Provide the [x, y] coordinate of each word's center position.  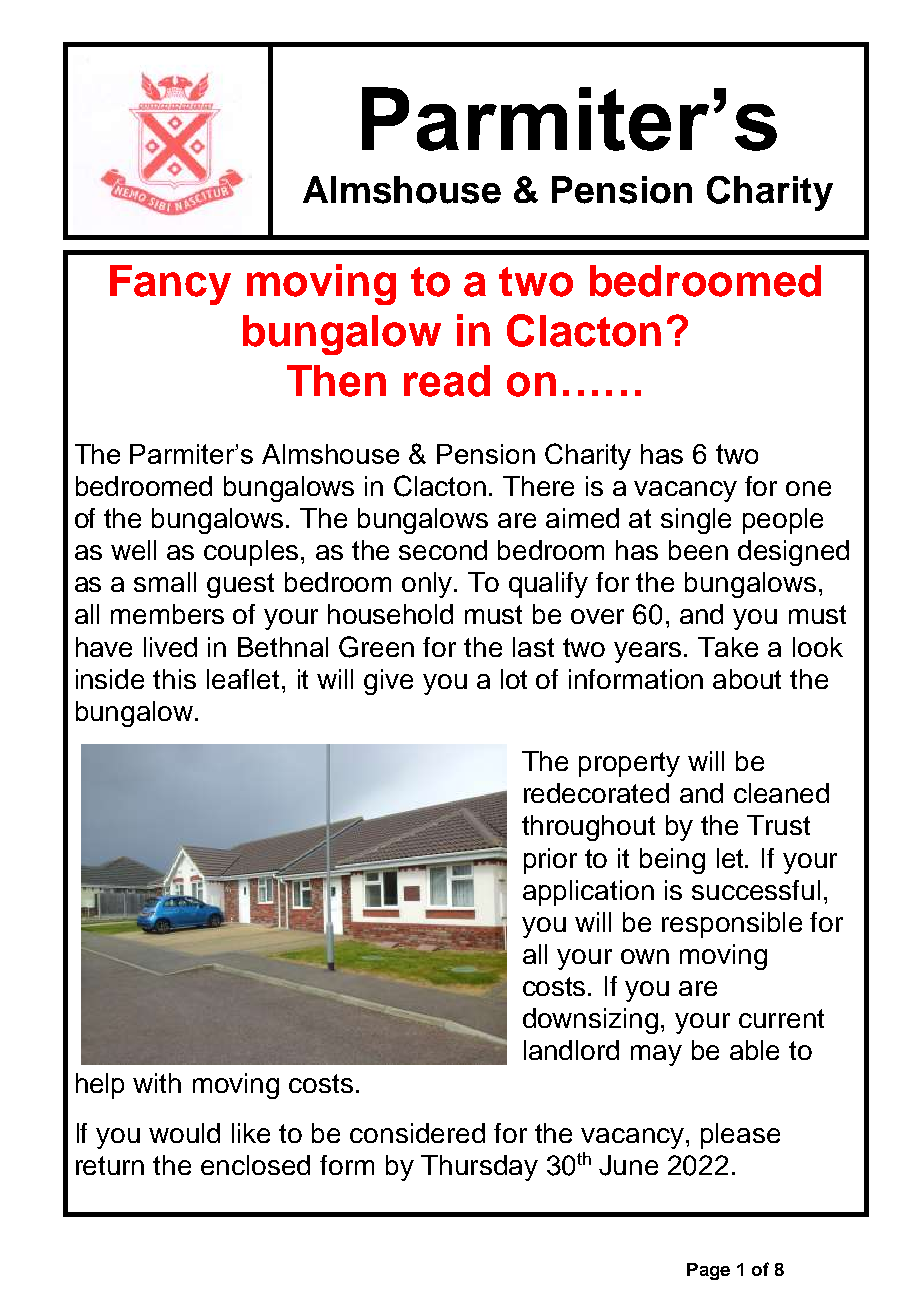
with [157, 1083]
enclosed [255, 1165]
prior [550, 861]
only [427, 585]
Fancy [170, 285]
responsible [732, 925]
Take [728, 647]
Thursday [479, 1168]
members [167, 614]
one [808, 488]
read [447, 381]
